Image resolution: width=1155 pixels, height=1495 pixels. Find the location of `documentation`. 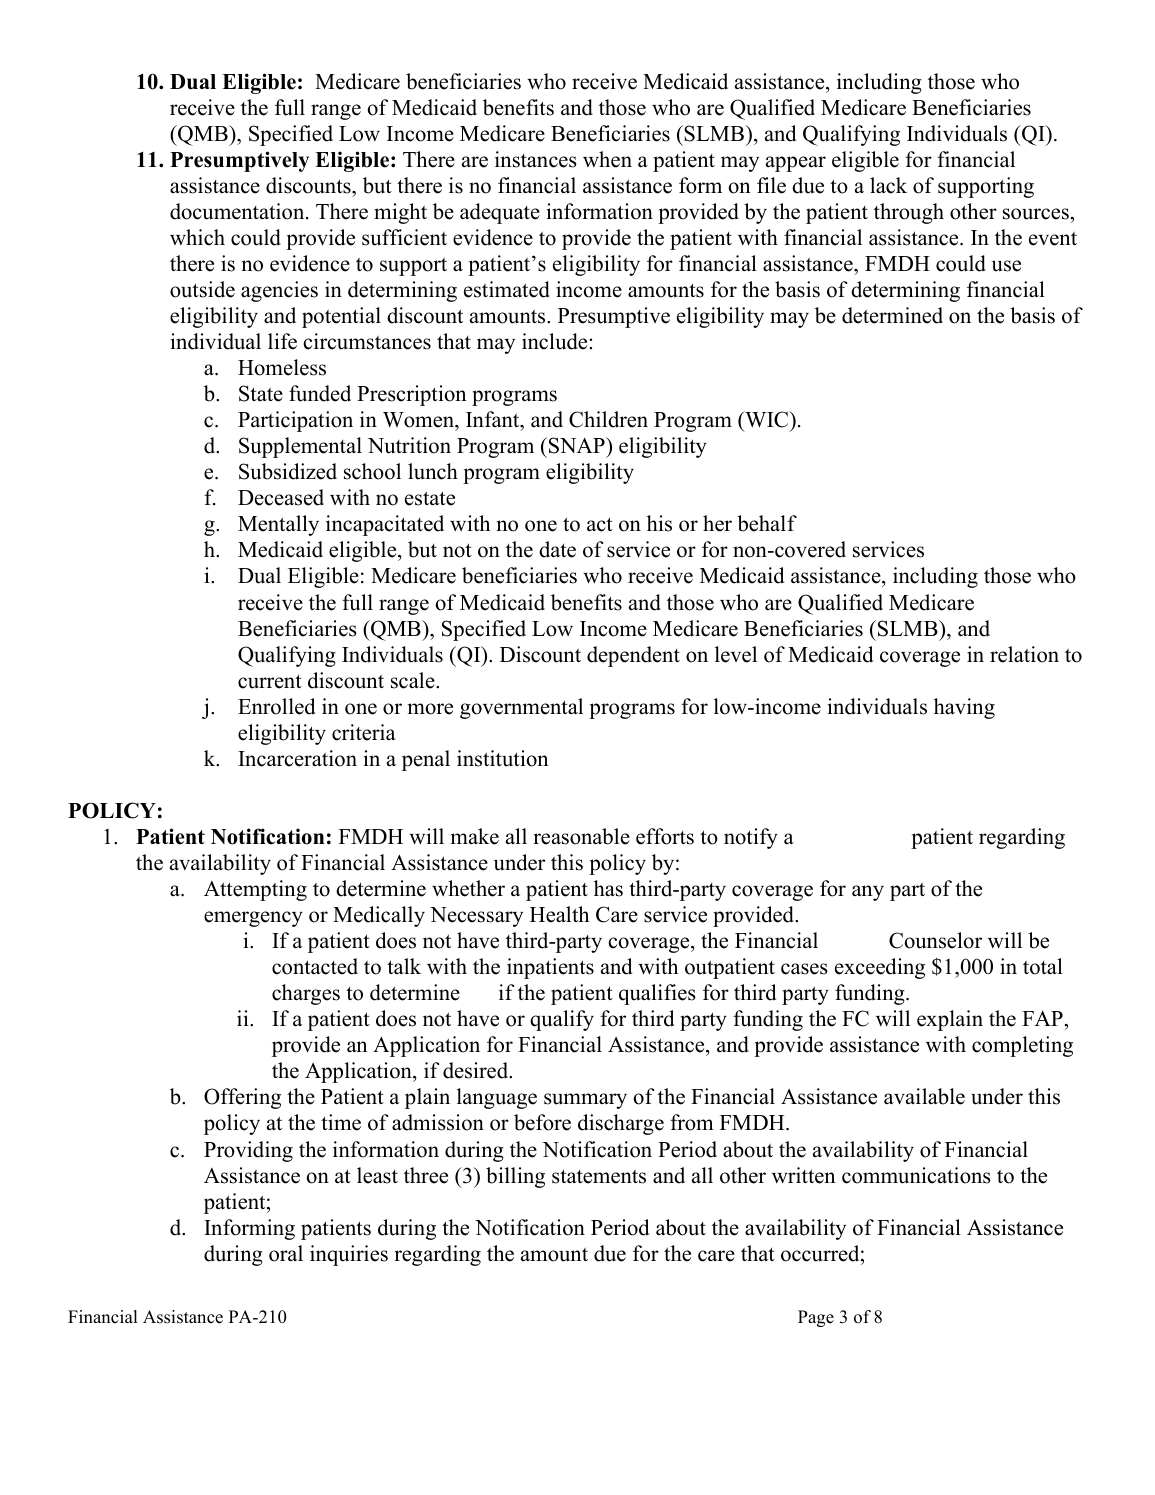

documentation is located at coordinates (238, 211).
